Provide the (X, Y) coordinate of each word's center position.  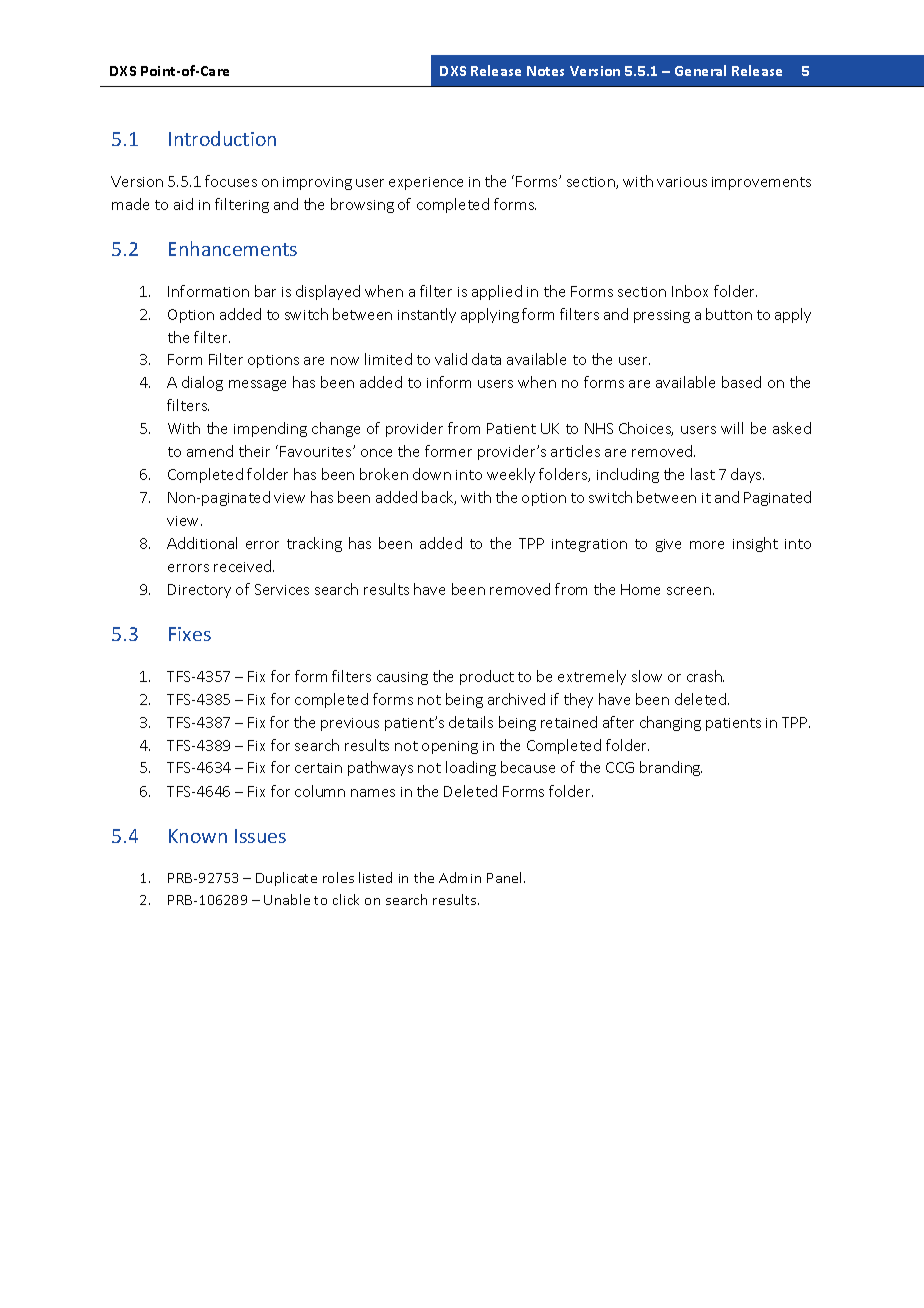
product (487, 677)
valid (451, 359)
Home (640, 589)
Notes (545, 71)
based (741, 382)
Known (198, 836)
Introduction (222, 138)
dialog (202, 383)
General (700, 70)
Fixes (190, 634)
